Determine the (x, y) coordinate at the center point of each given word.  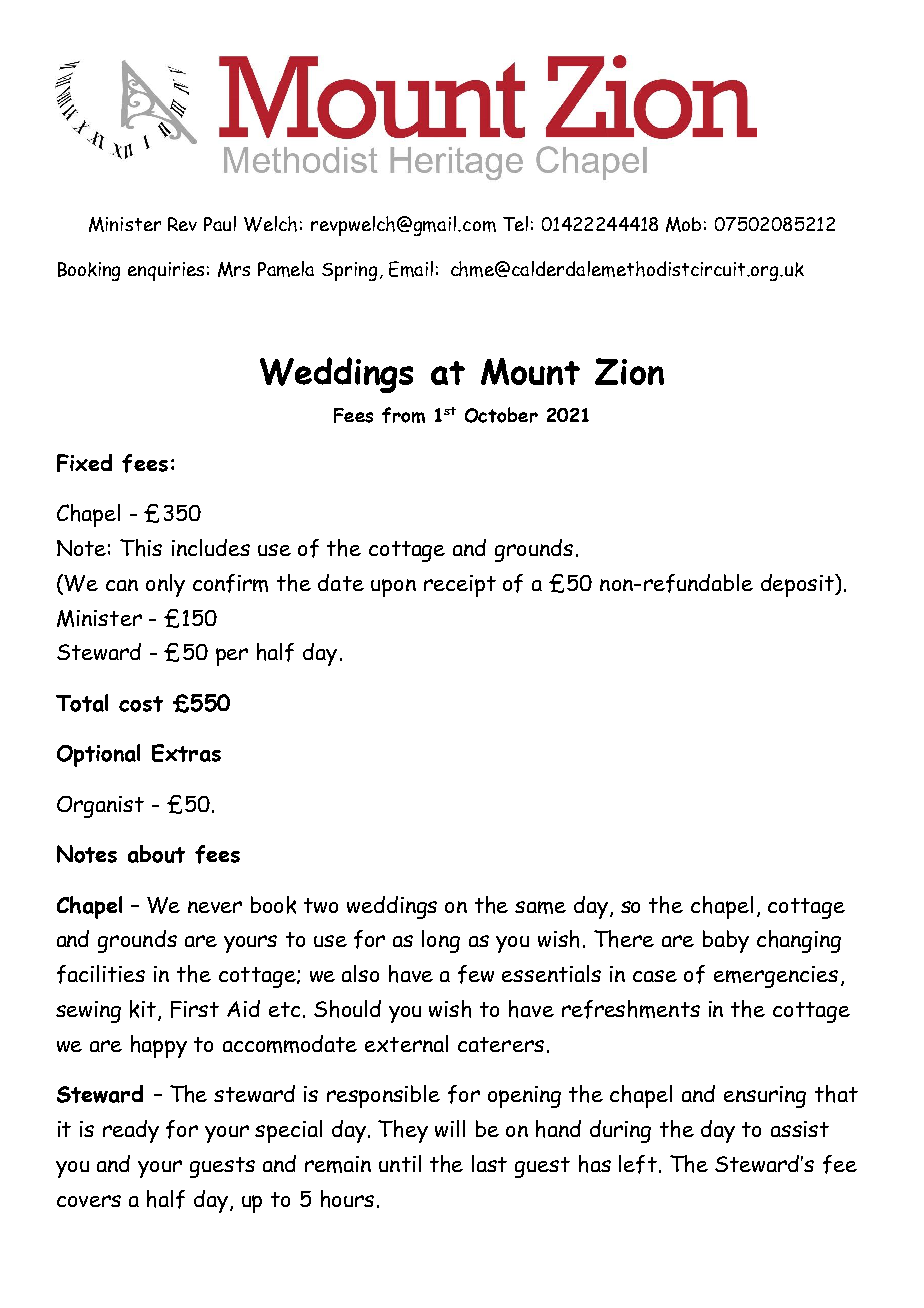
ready (131, 1131)
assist (800, 1129)
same (540, 907)
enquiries (166, 271)
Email (411, 269)
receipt (460, 586)
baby (726, 941)
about (156, 854)
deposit (798, 585)
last (489, 1163)
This (141, 548)
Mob (683, 224)
